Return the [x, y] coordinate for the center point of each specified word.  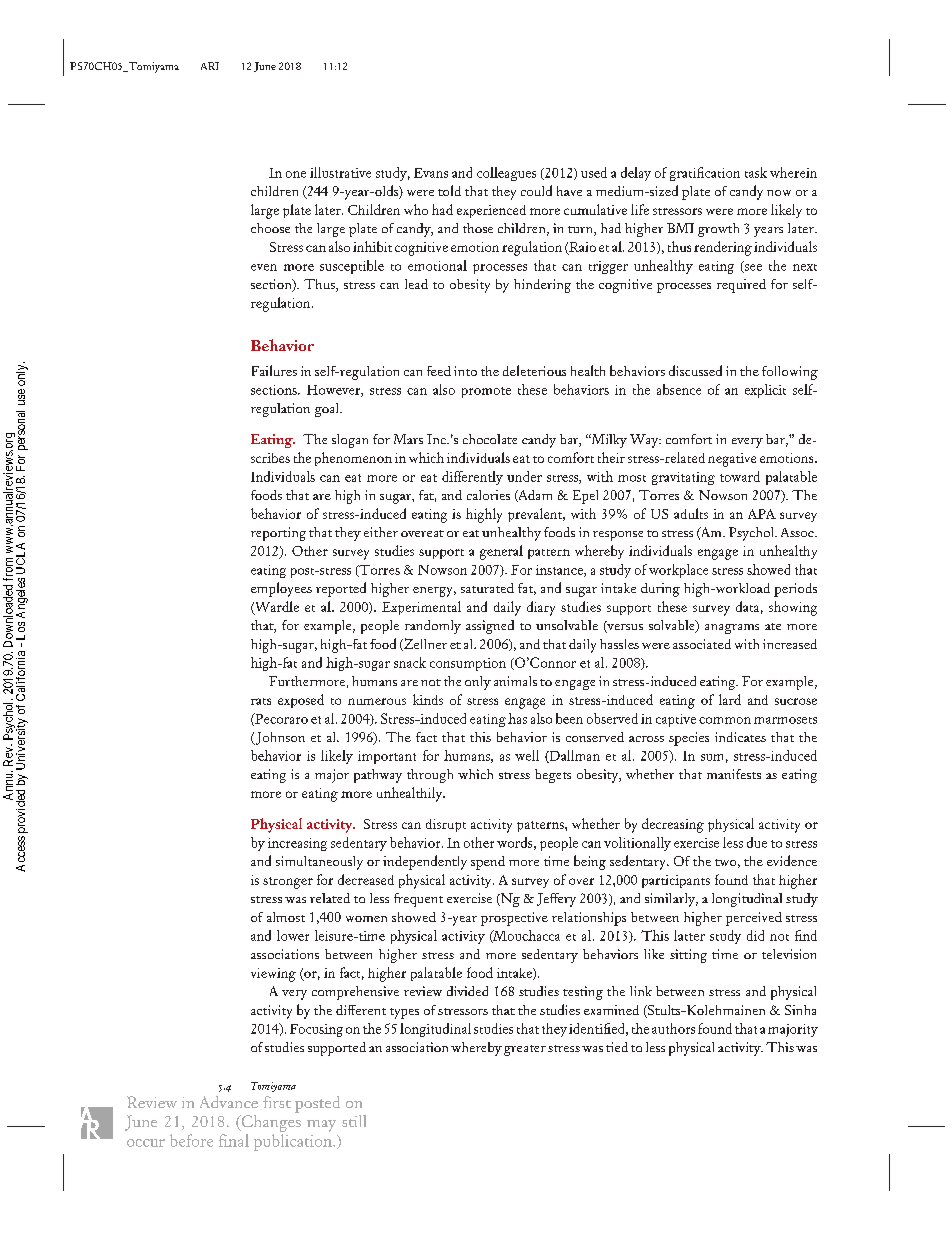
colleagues [506, 174]
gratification [705, 174]
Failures [274, 370]
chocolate [490, 439]
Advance [229, 1102]
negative [732, 460]
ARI [210, 66]
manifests [734, 774]
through [430, 776]
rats [261, 701]
